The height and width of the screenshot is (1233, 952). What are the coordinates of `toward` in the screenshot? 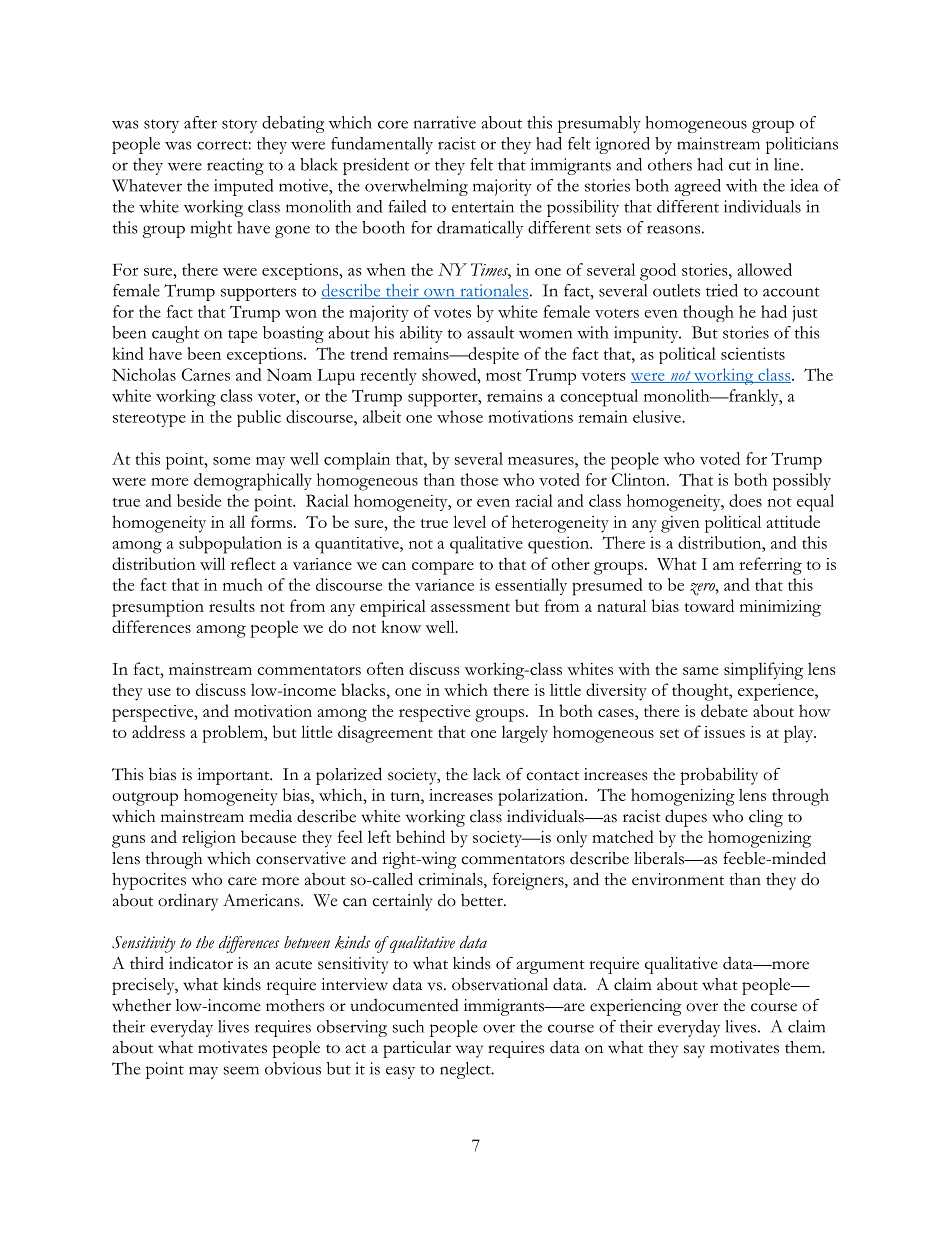 It's located at (709, 605).
